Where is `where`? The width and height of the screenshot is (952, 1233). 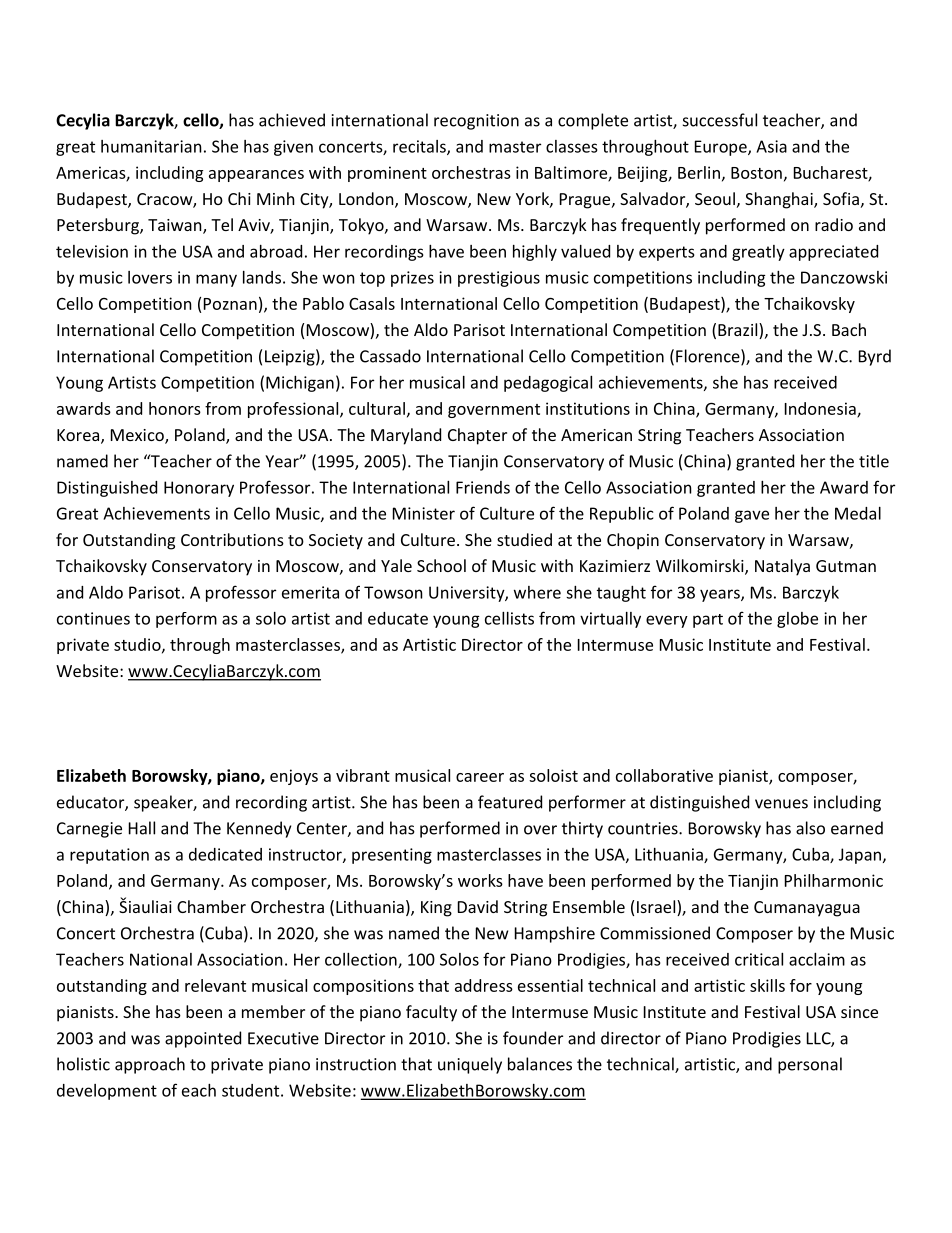
where is located at coordinates (537, 592).
